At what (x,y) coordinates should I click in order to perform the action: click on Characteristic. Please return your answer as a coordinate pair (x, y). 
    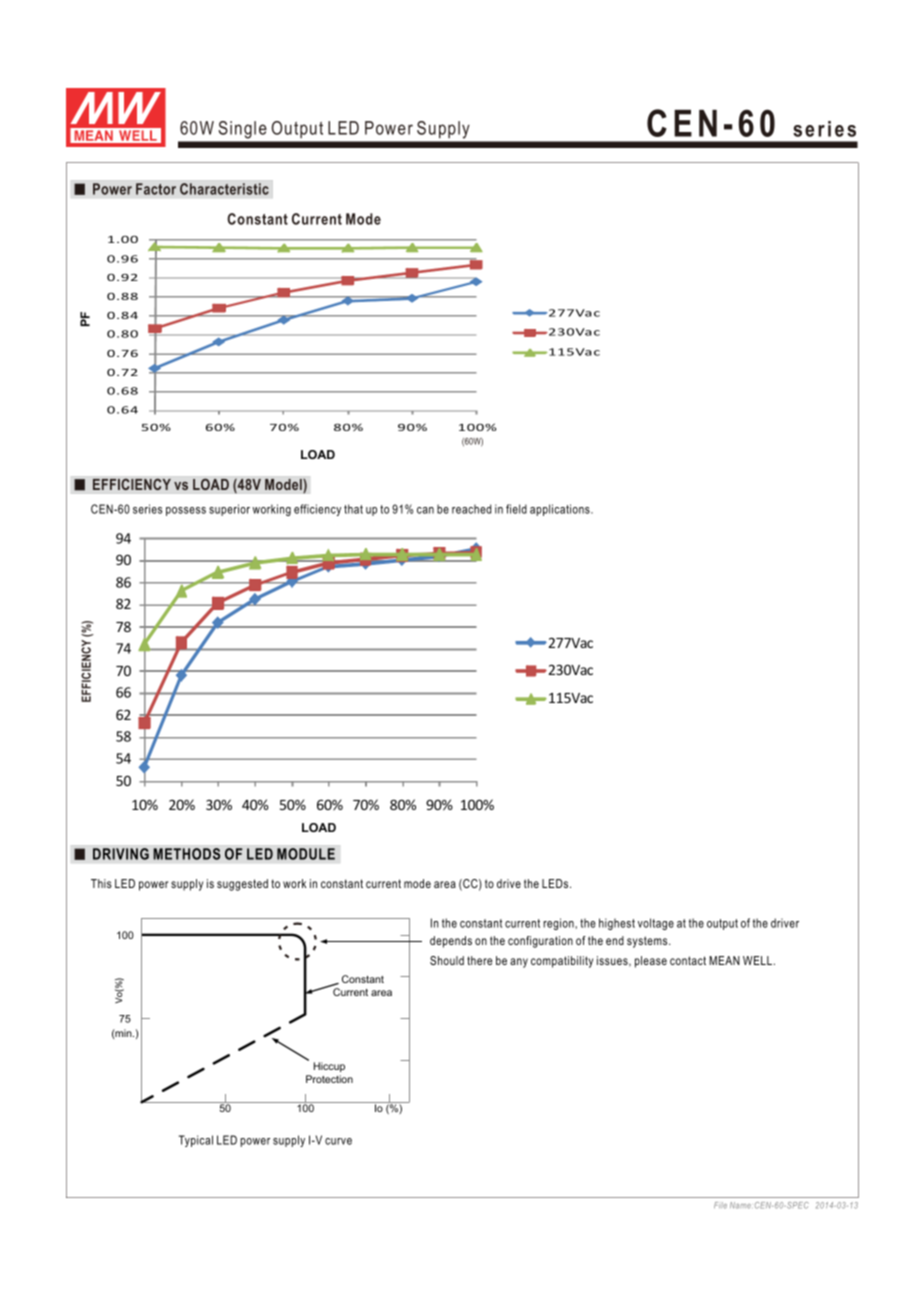
    Looking at the image, I should click on (224, 189).
